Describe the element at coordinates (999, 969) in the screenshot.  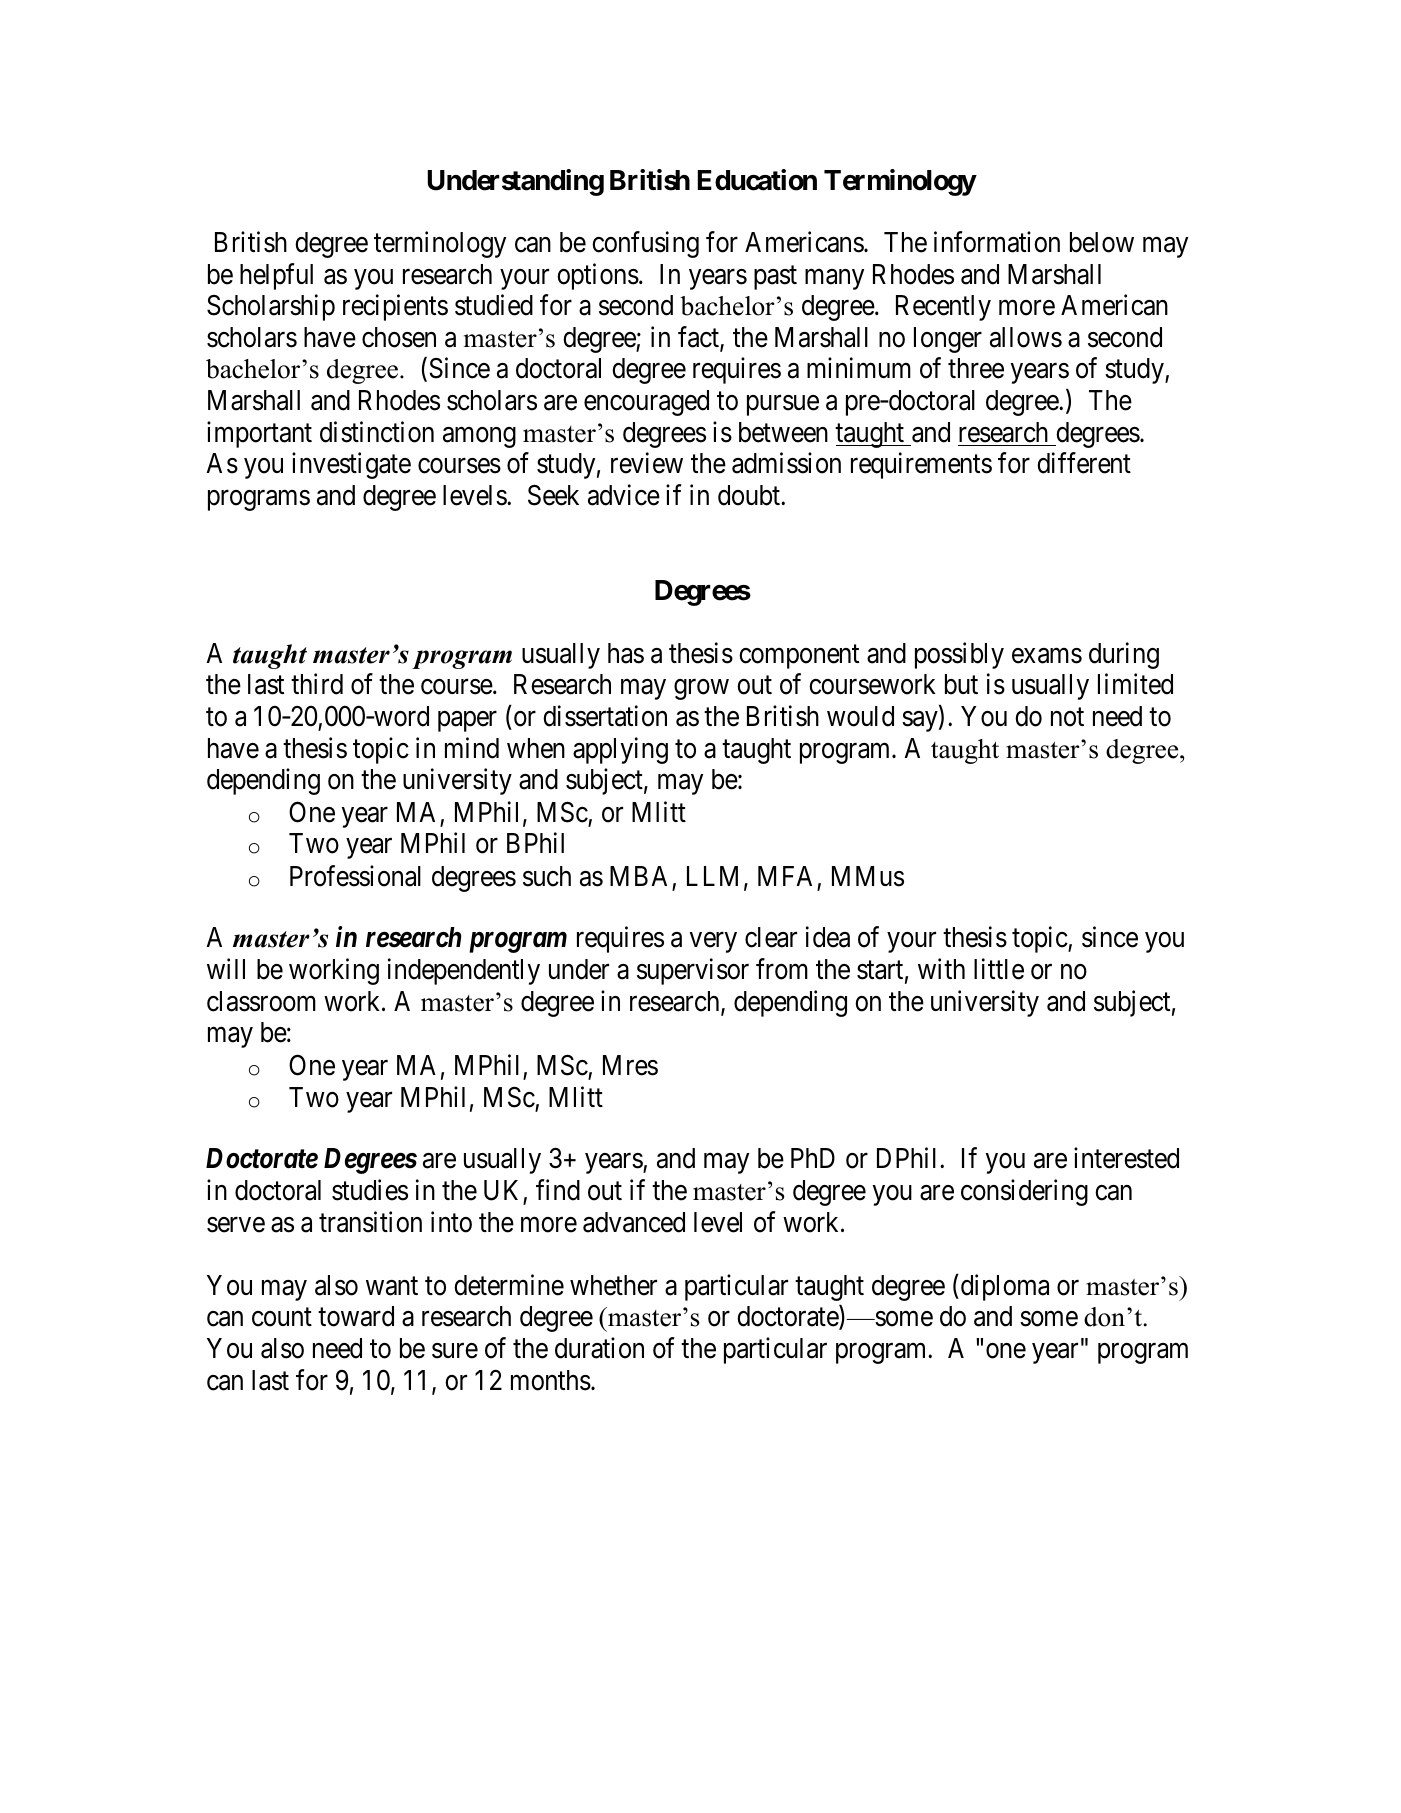
I see `little` at that location.
